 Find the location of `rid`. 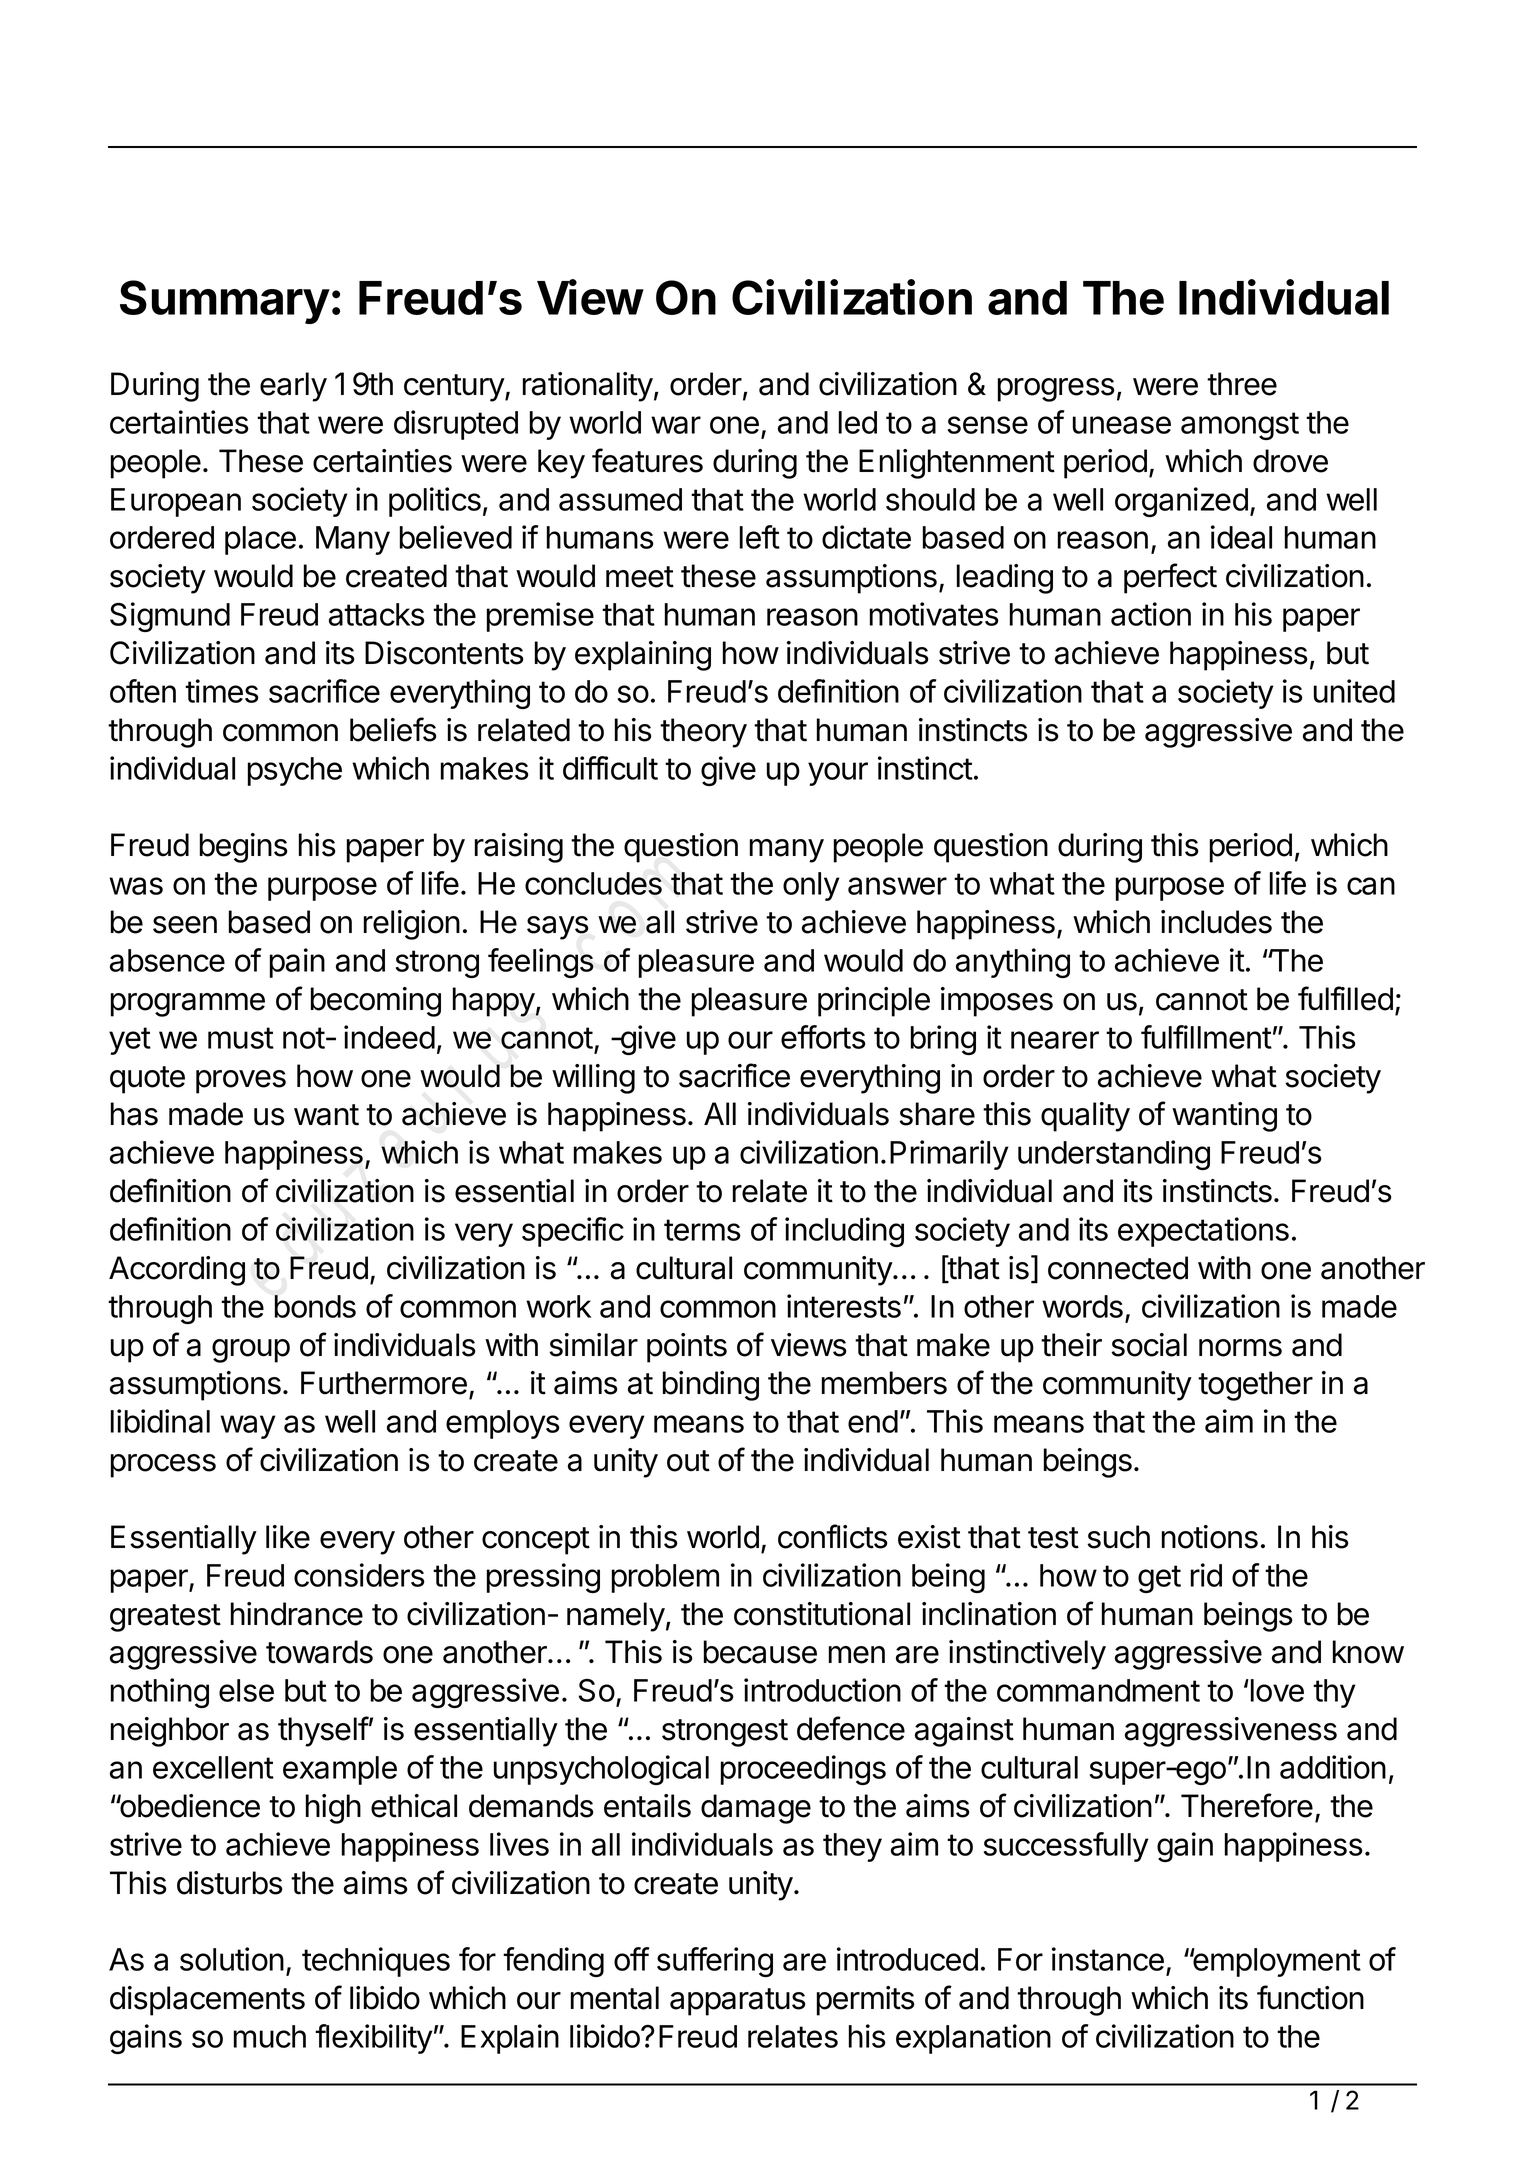

rid is located at coordinates (1206, 1575).
